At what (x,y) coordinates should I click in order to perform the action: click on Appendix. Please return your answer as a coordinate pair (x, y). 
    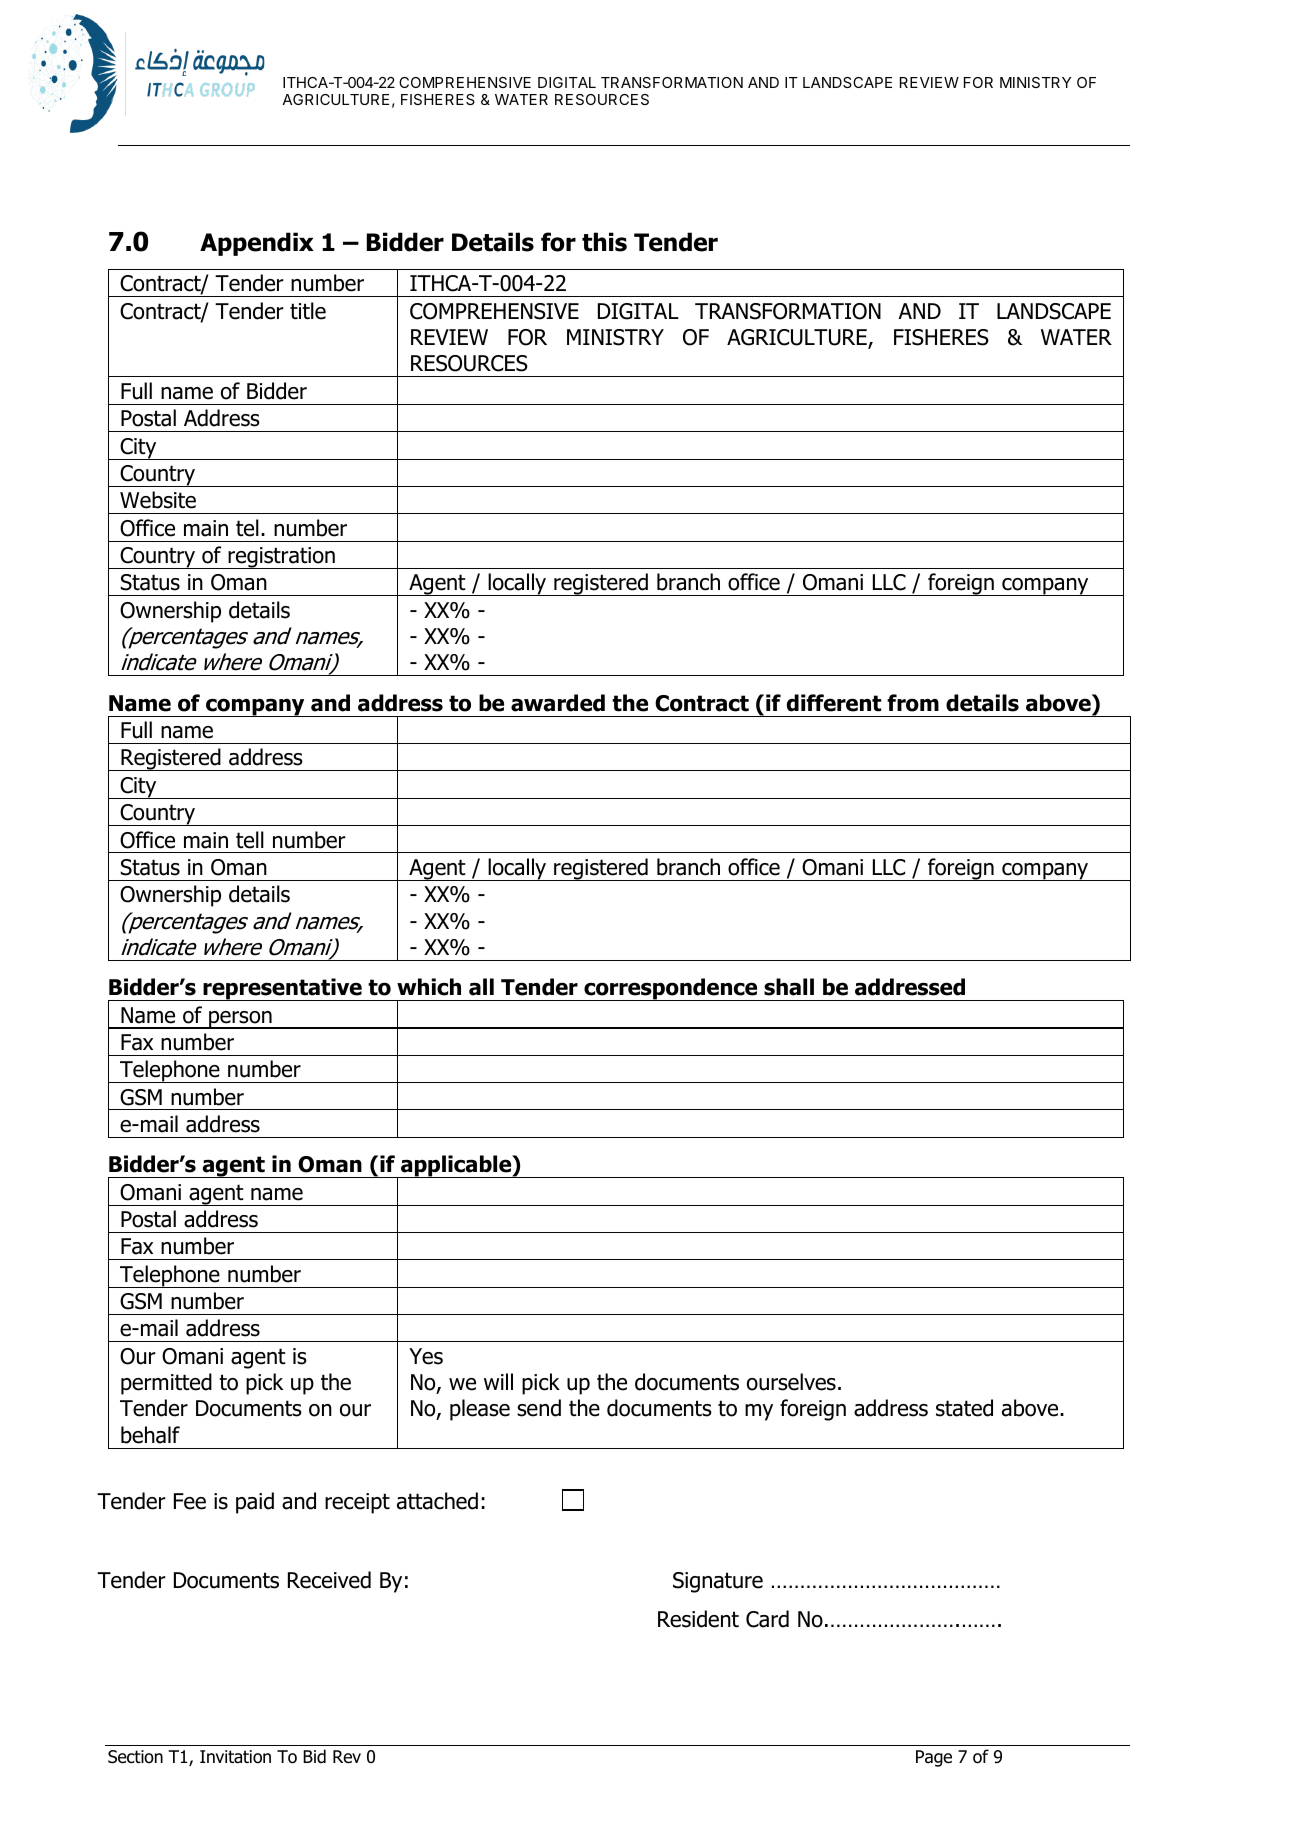
    Looking at the image, I should click on (257, 244).
